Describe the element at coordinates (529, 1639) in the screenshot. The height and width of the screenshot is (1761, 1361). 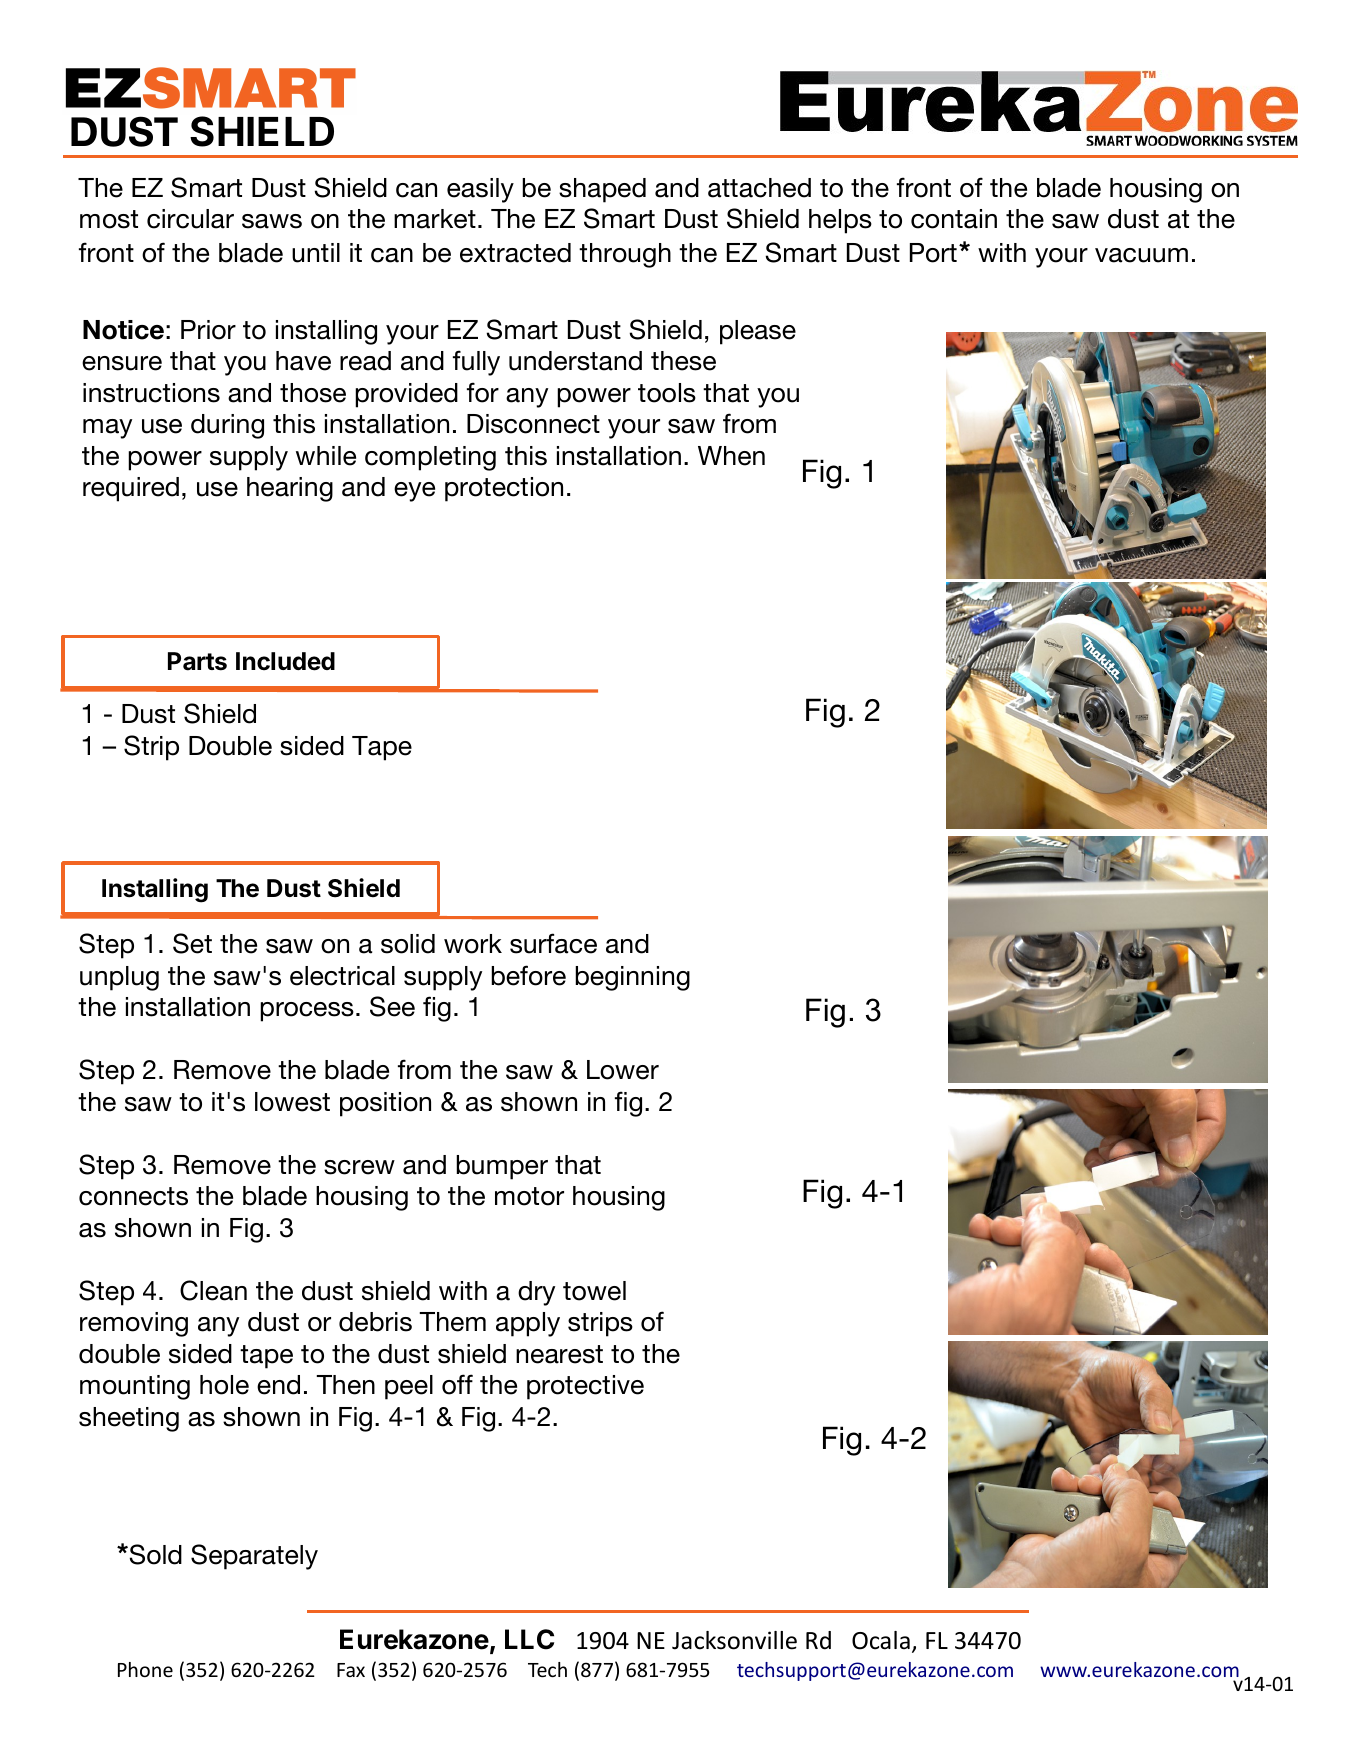
I see `LLC` at that location.
